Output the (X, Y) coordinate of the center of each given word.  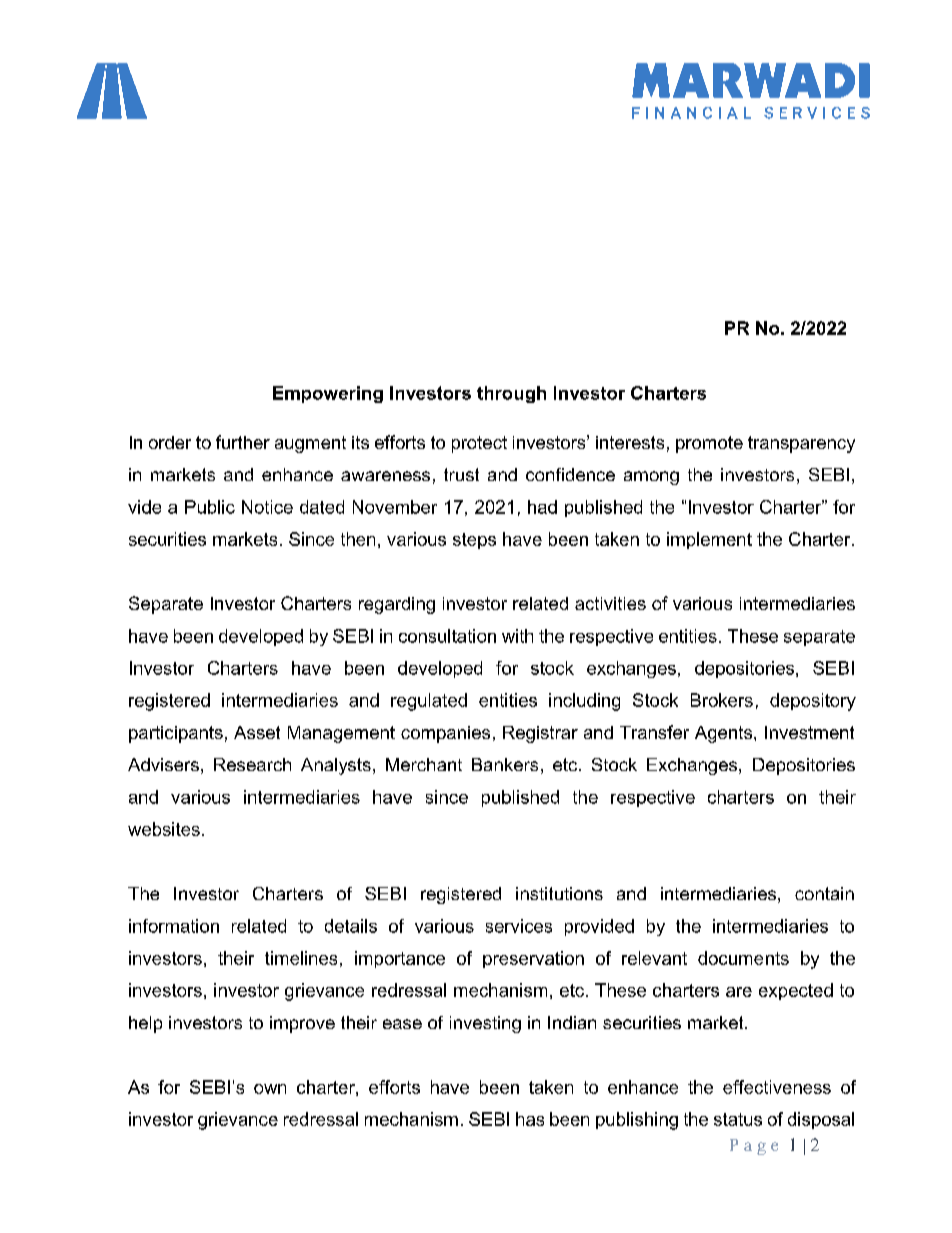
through (511, 394)
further (243, 442)
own (270, 1089)
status (738, 1119)
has (530, 1119)
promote (709, 444)
